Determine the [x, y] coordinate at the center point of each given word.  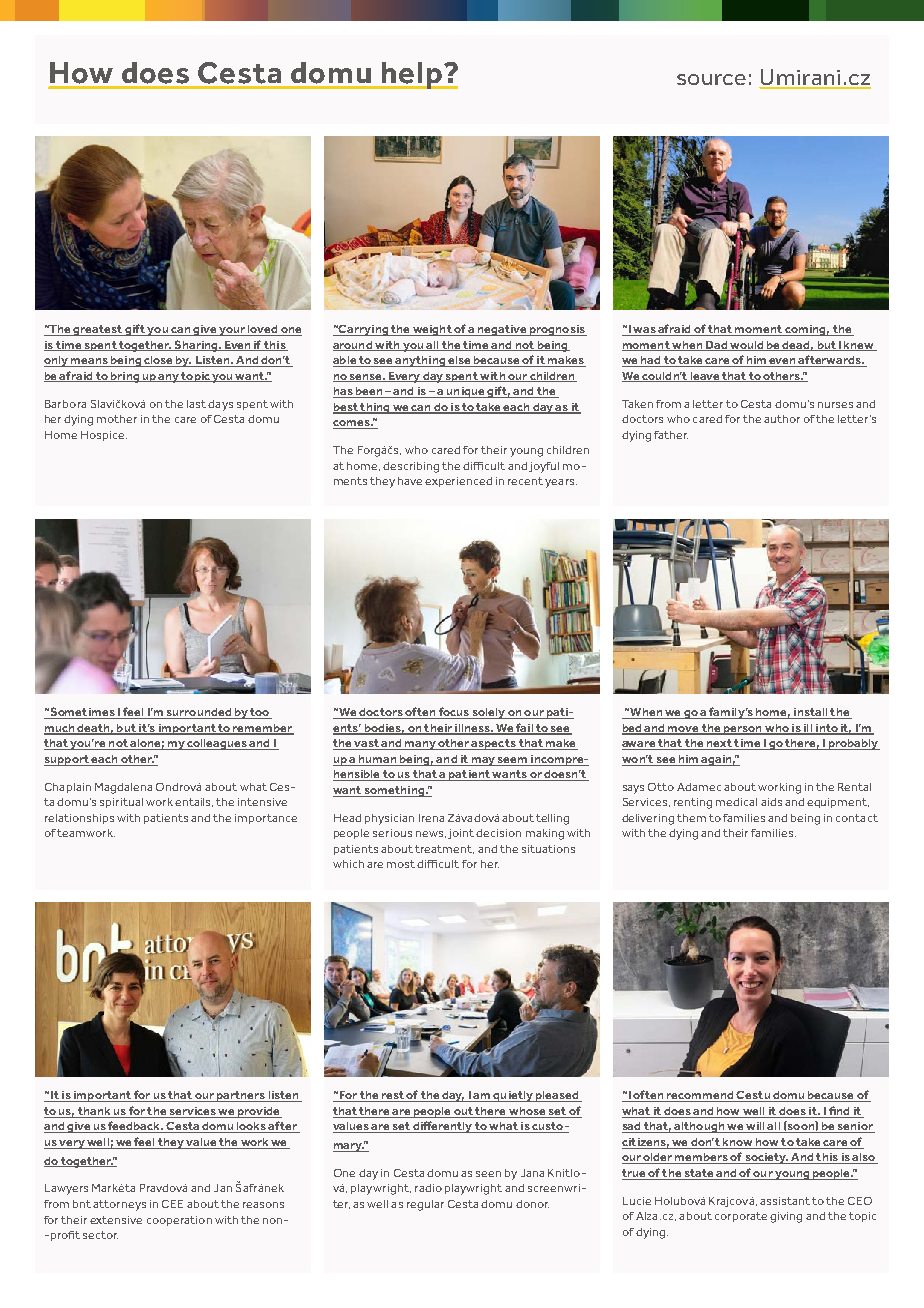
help [412, 75]
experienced [458, 482]
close [158, 361]
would [747, 346]
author [782, 419]
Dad [716, 346]
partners [241, 1096]
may [483, 761]
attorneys [119, 1205]
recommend [701, 1096]
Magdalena [123, 788]
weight [432, 330]
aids [771, 802]
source [711, 79]
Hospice [104, 436]
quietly [513, 1096]
